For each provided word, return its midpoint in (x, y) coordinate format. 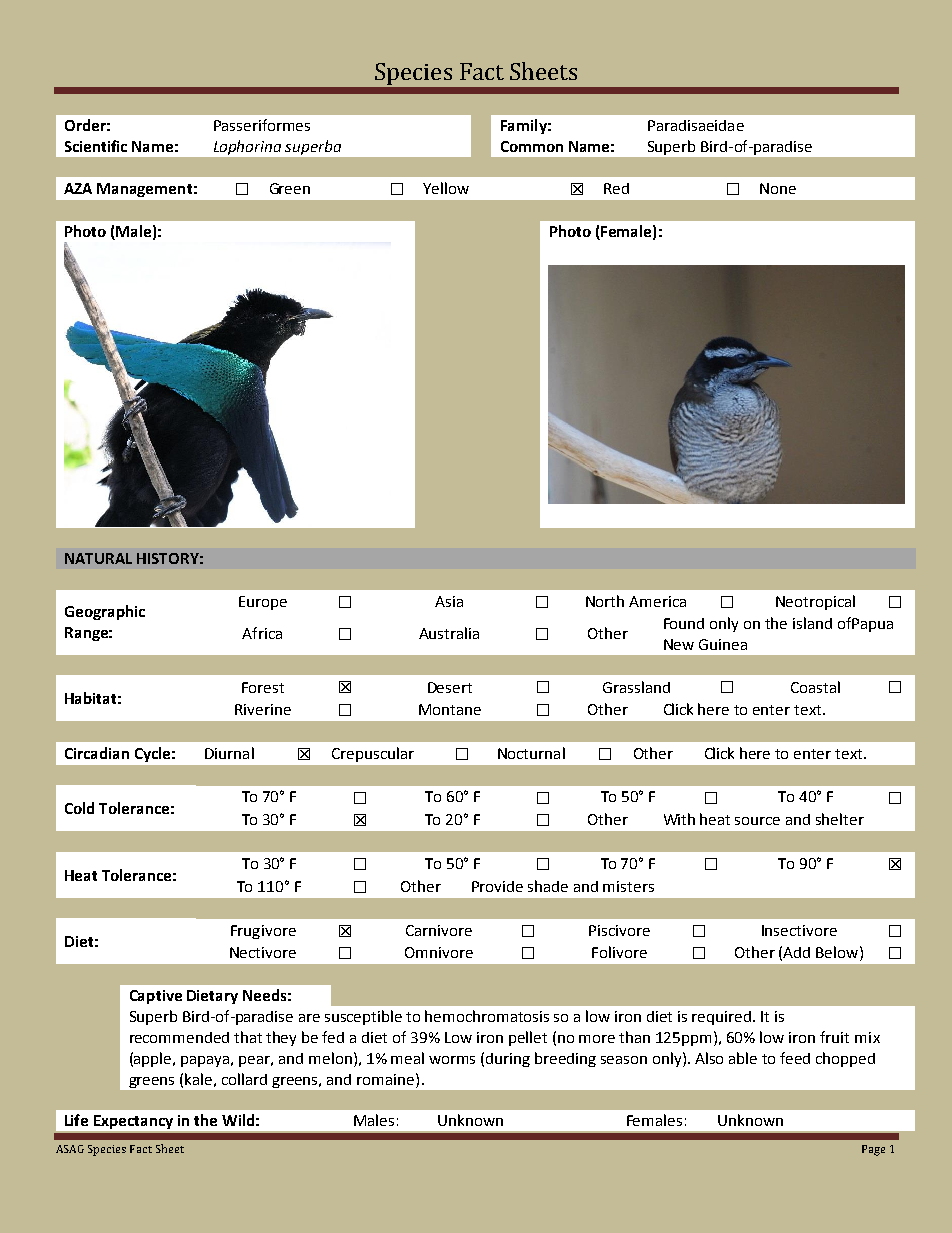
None (778, 188)
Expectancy (133, 1122)
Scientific (96, 146)
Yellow (446, 188)
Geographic (105, 612)
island (812, 623)
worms (452, 1060)
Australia (449, 633)
